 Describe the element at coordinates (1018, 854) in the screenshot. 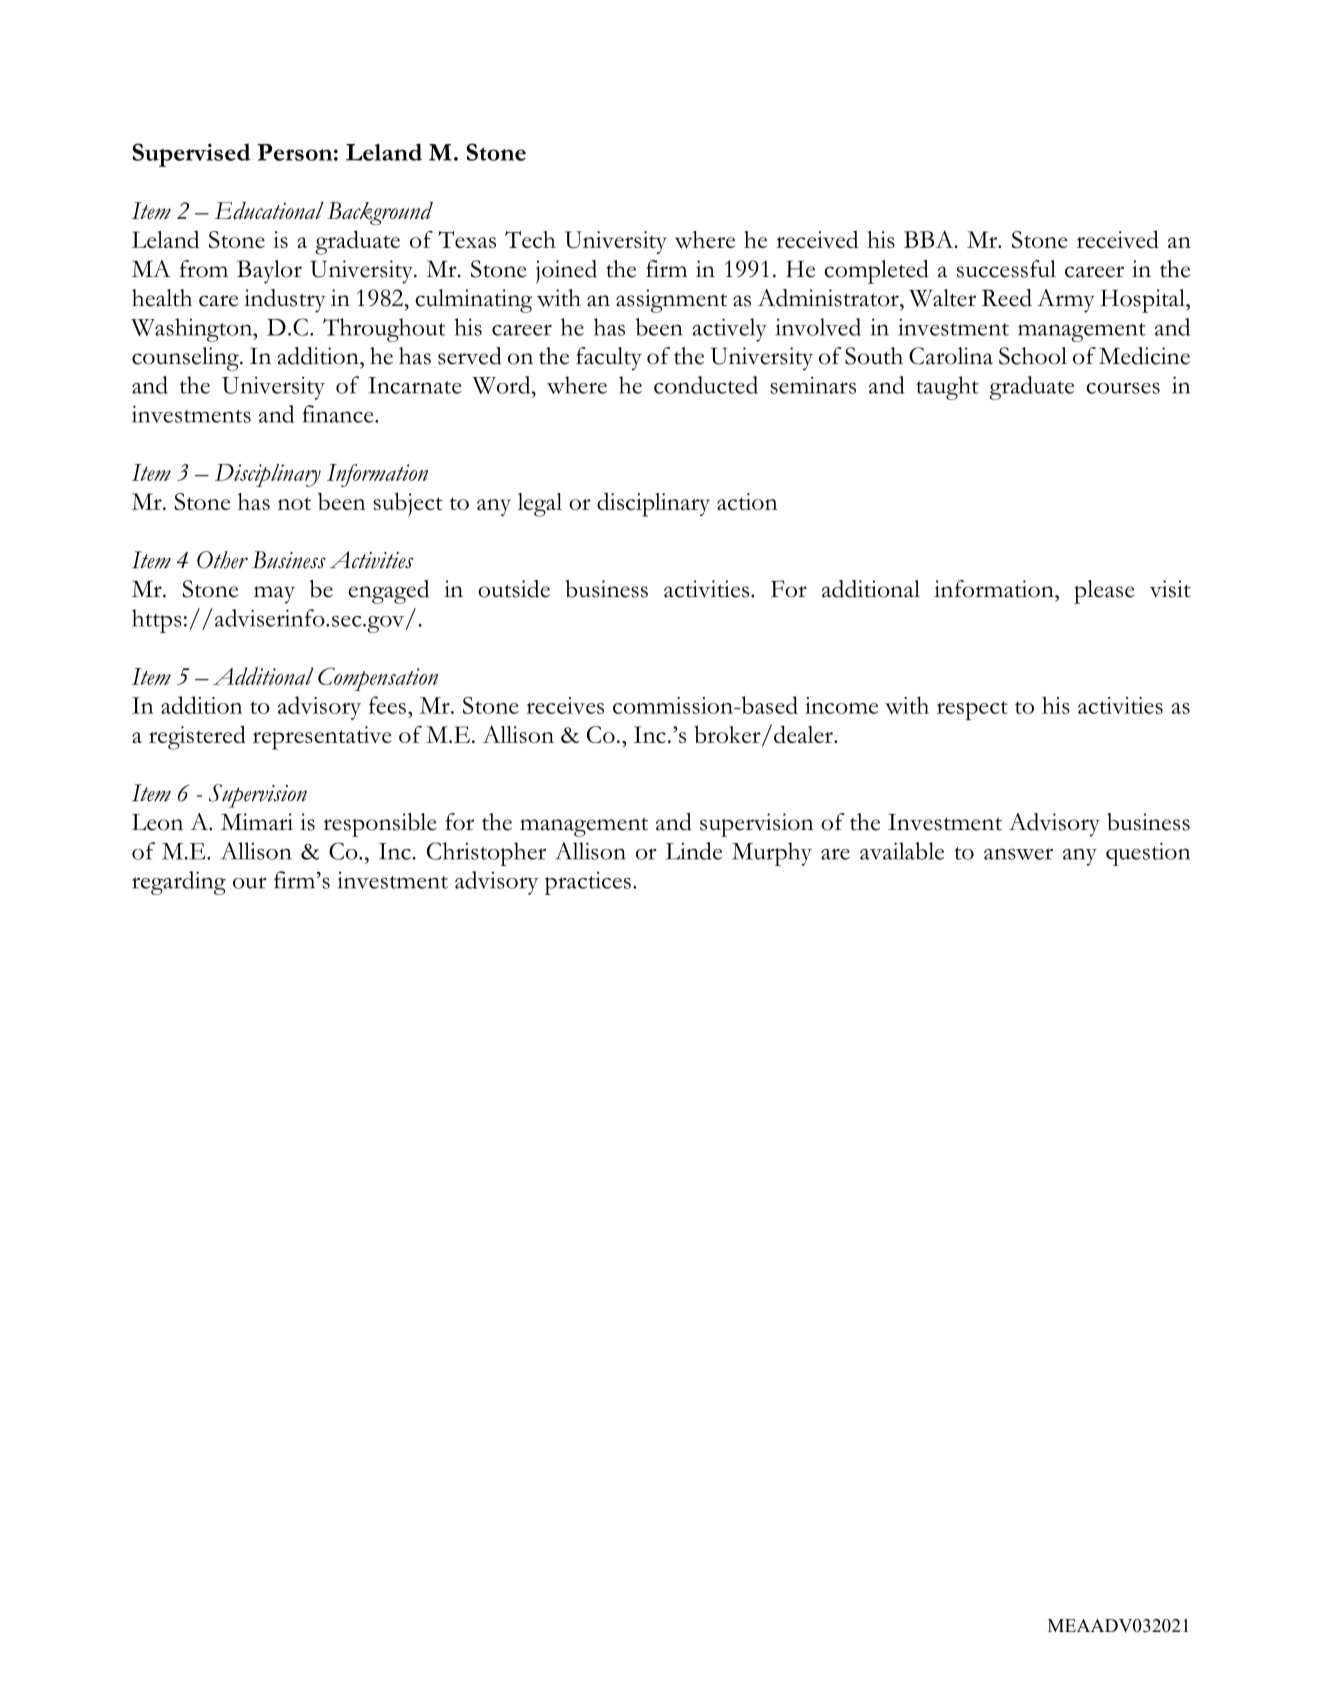

I see `answer` at that location.
